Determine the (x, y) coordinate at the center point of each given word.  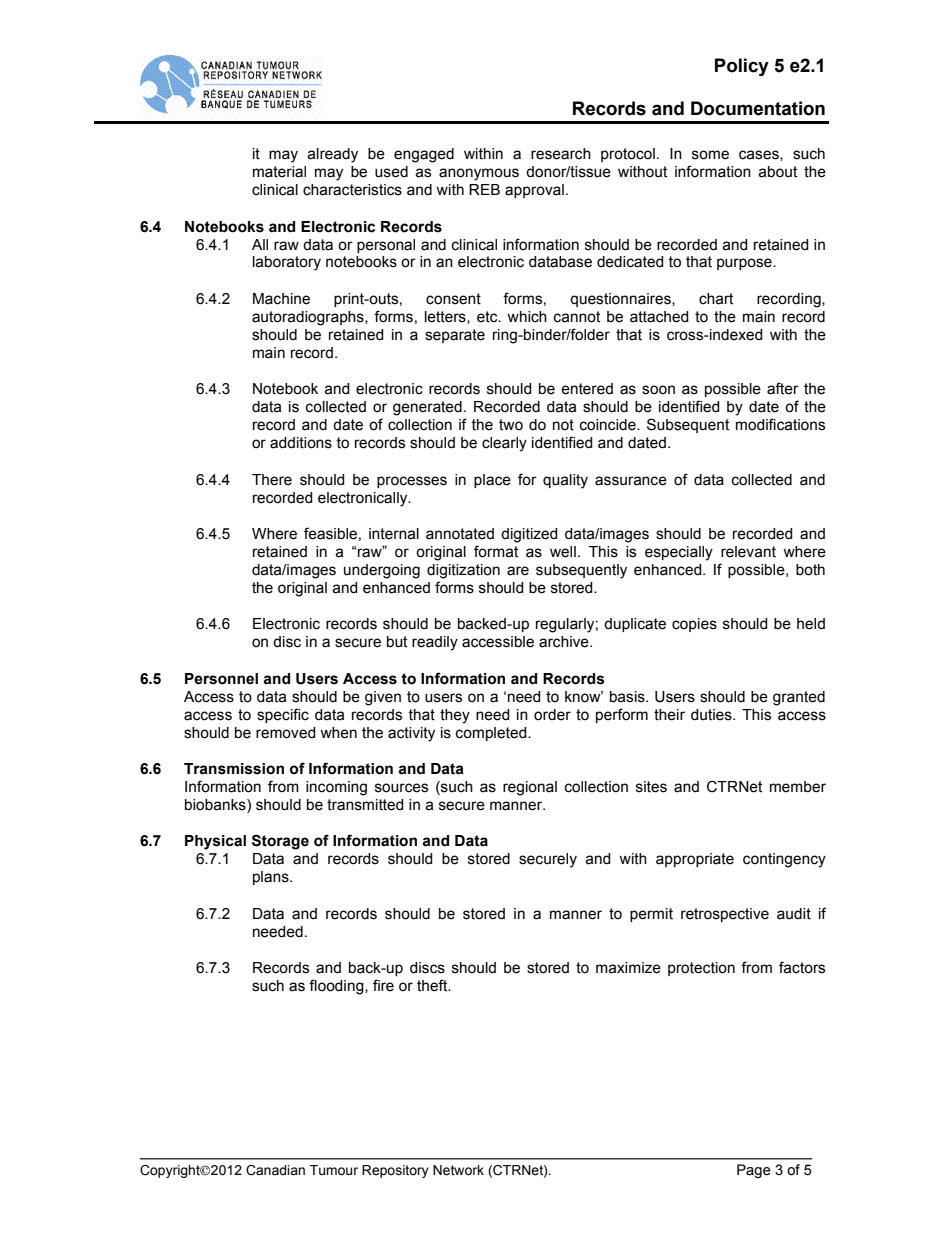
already (332, 155)
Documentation (758, 108)
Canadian (275, 1170)
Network (458, 1170)
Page (754, 1171)
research (561, 154)
